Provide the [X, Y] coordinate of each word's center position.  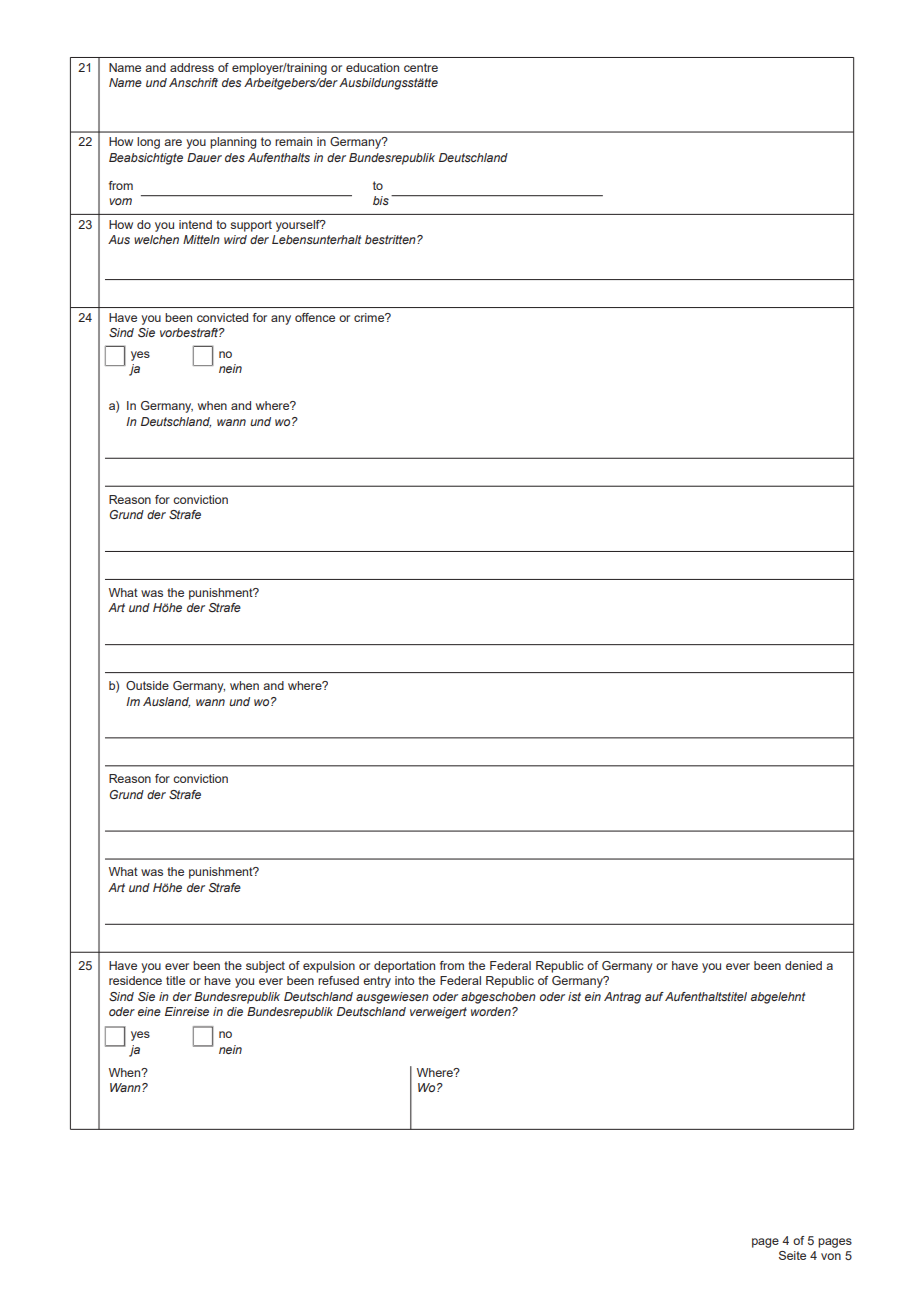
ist [574, 996]
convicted [222, 317]
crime [370, 317]
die [235, 1011]
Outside [147, 685]
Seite [792, 1255]
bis [381, 200]
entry [377, 982]
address [192, 67]
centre [421, 67]
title [175, 980]
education [372, 67]
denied [803, 965]
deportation [404, 967]
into [404, 980]
